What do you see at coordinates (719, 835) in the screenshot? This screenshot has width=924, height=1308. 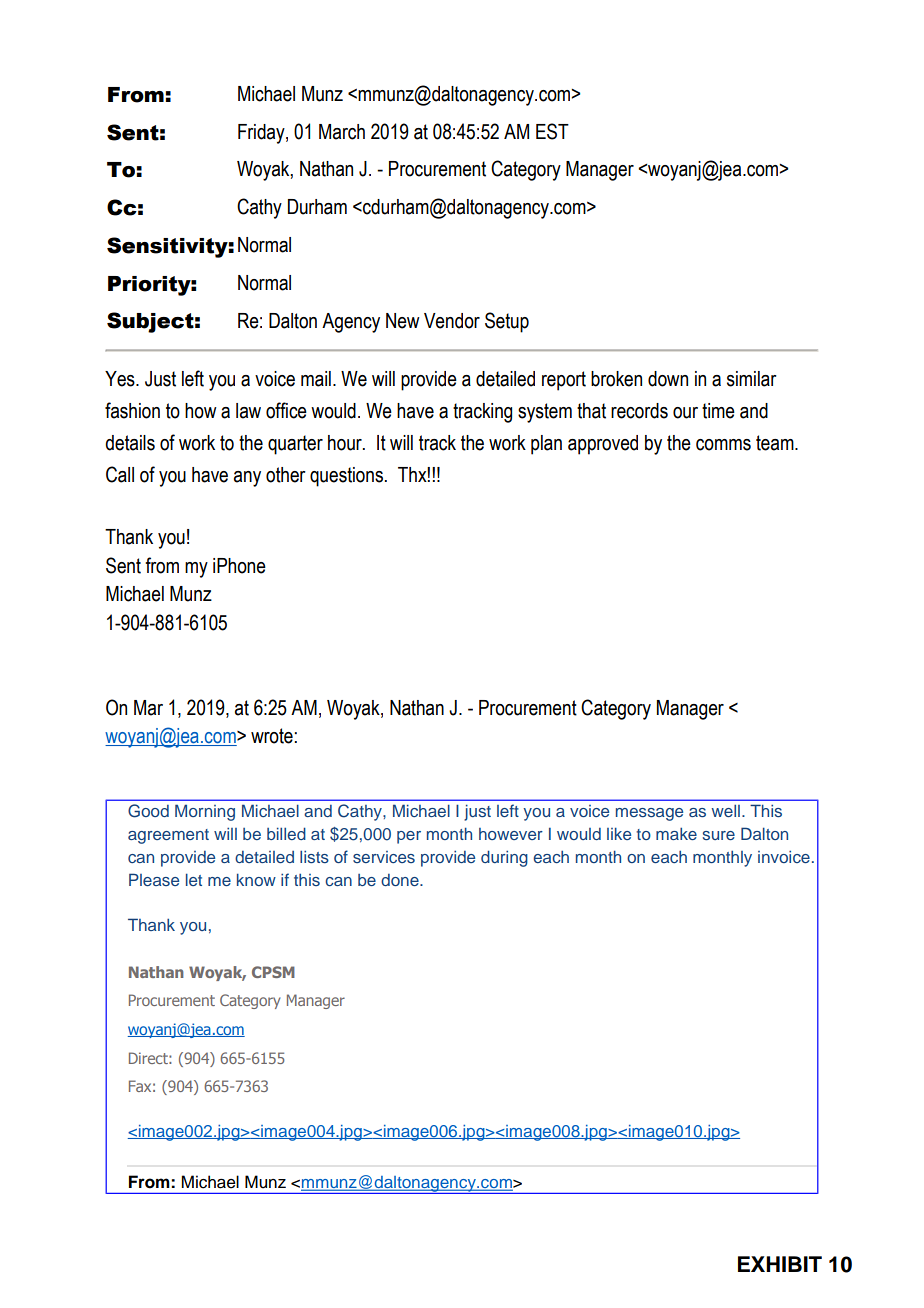 I see `sure` at bounding box center [719, 835].
